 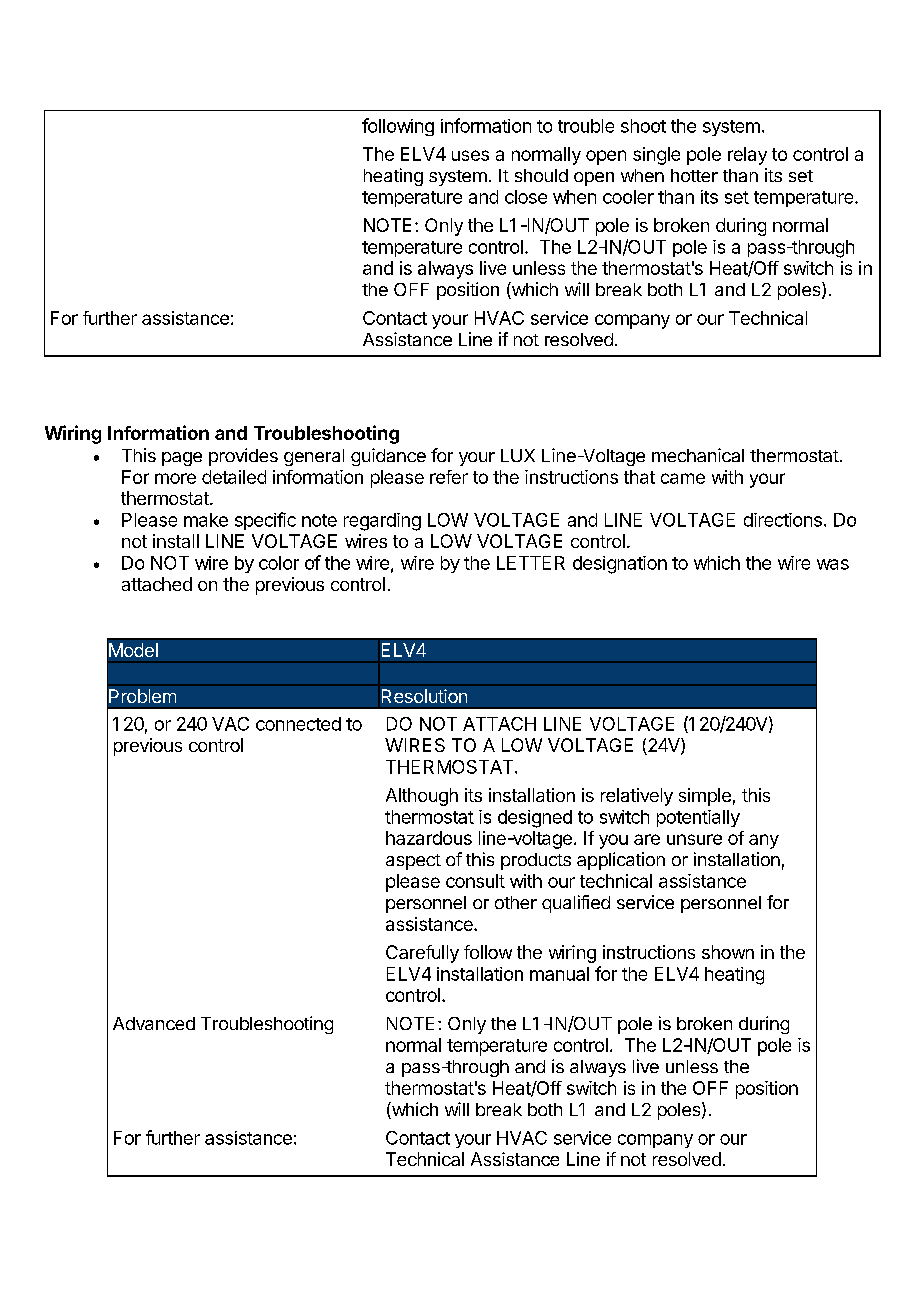 I want to click on LUX, so click(x=518, y=455).
